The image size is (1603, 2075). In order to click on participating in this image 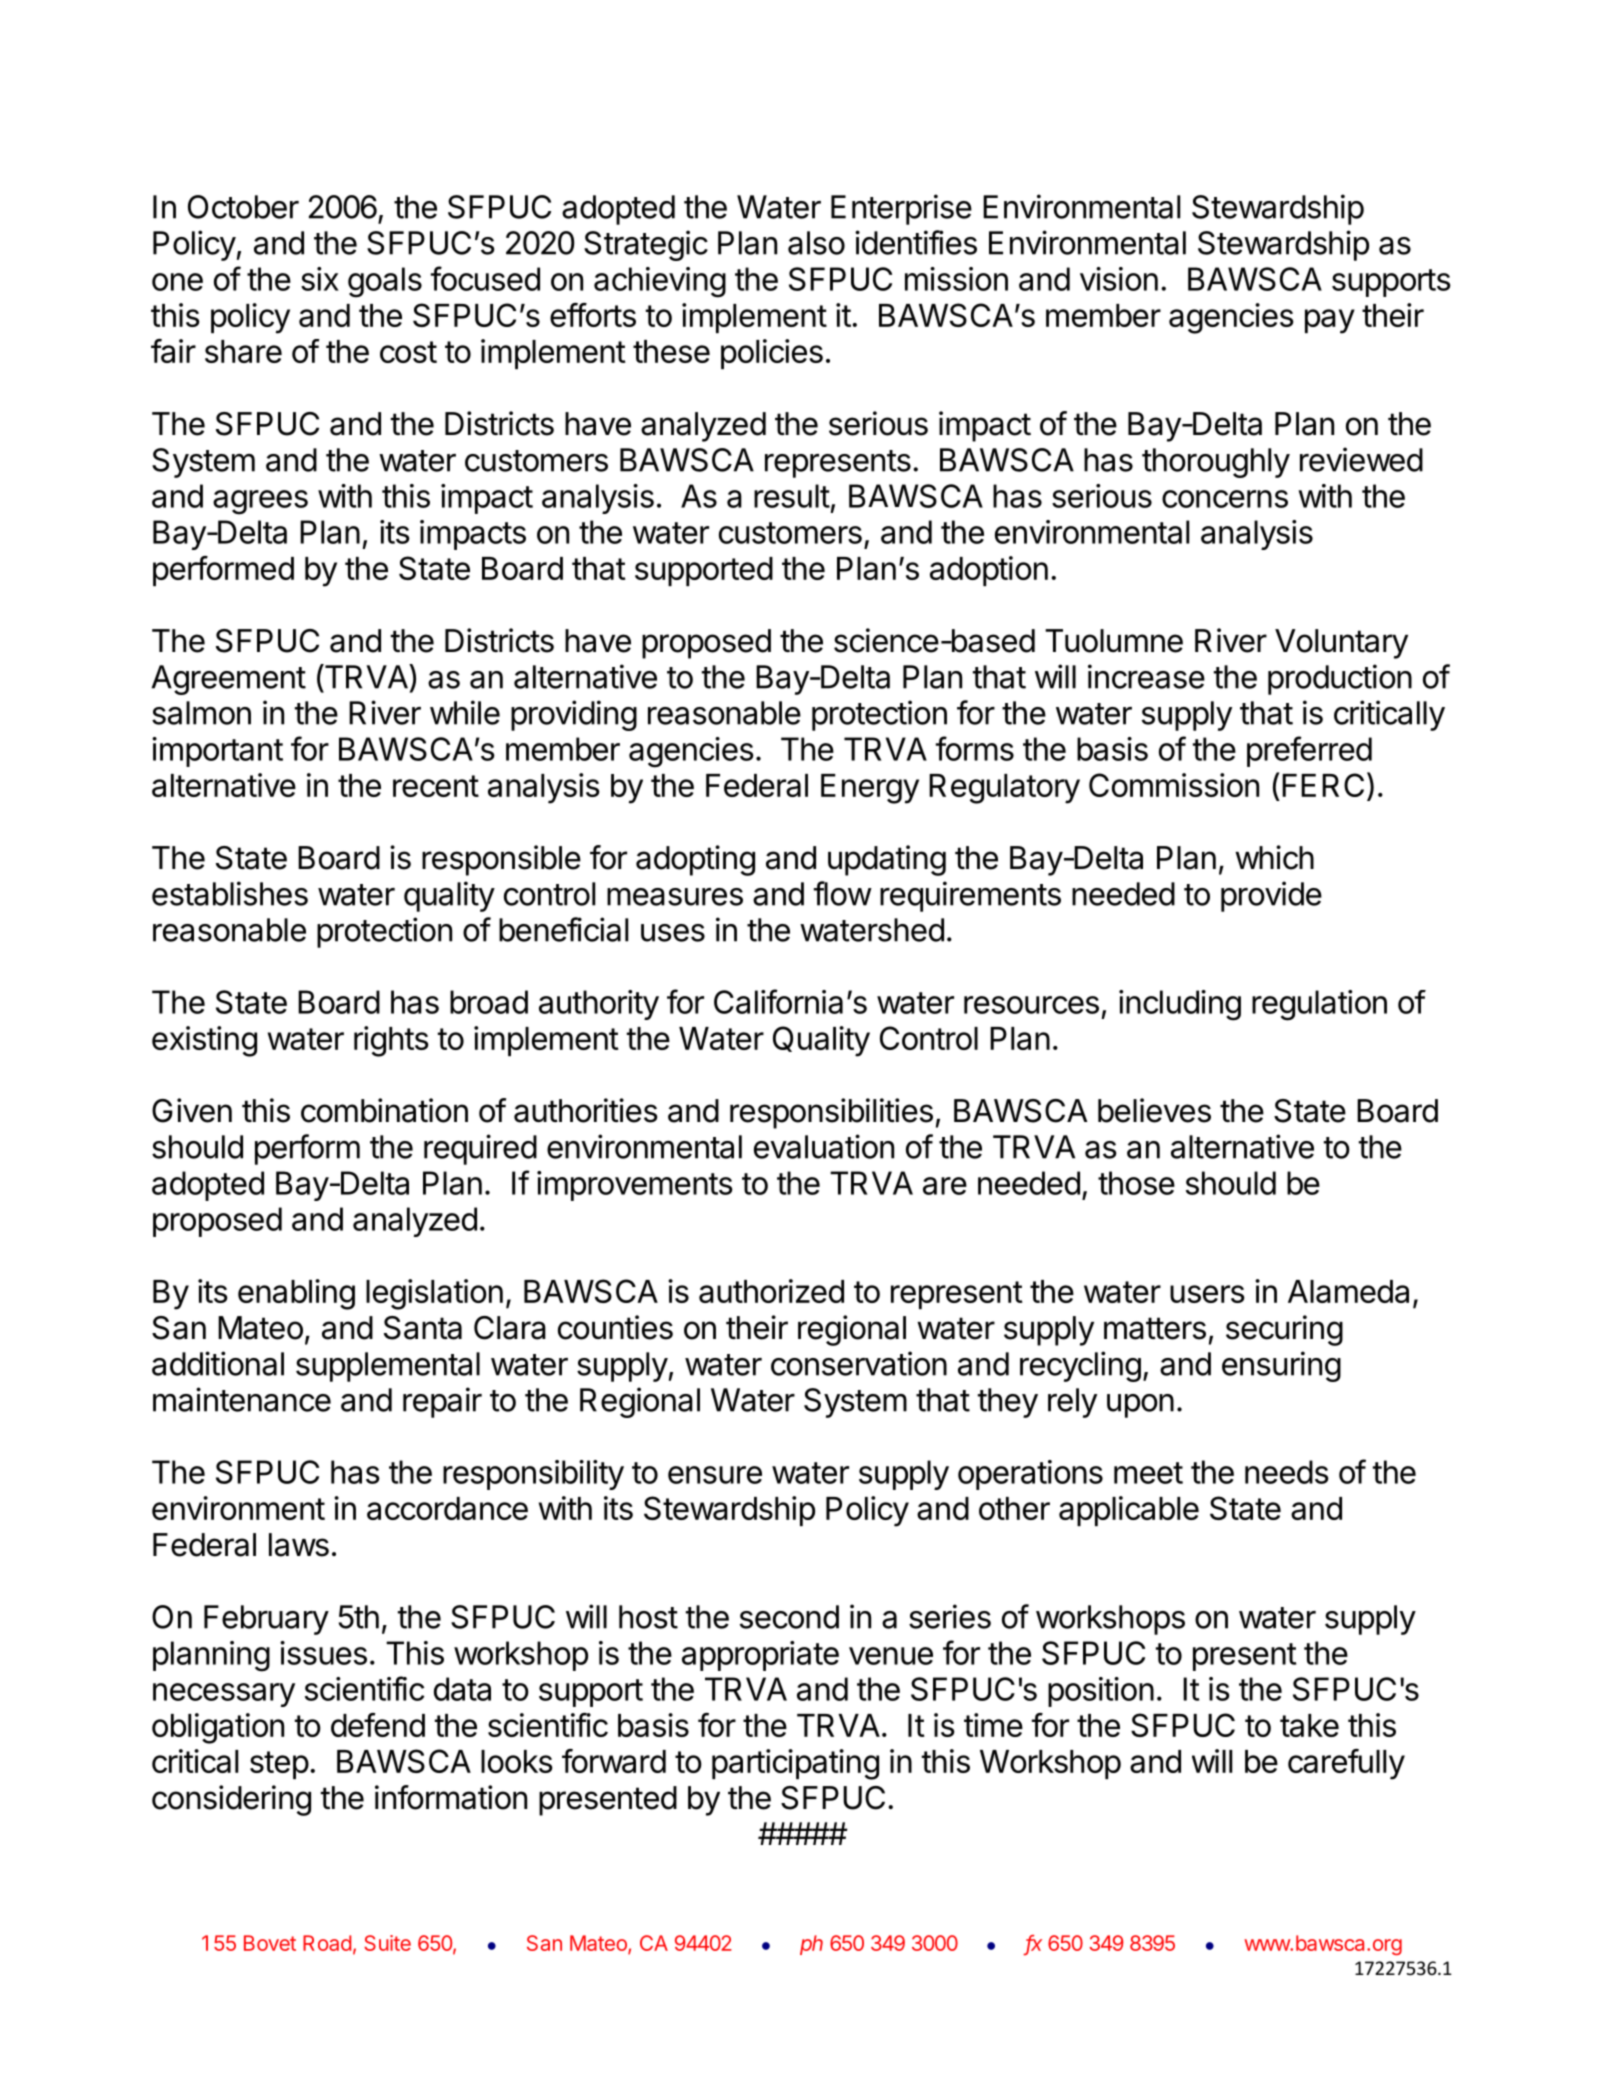, I will do `click(795, 1764)`.
